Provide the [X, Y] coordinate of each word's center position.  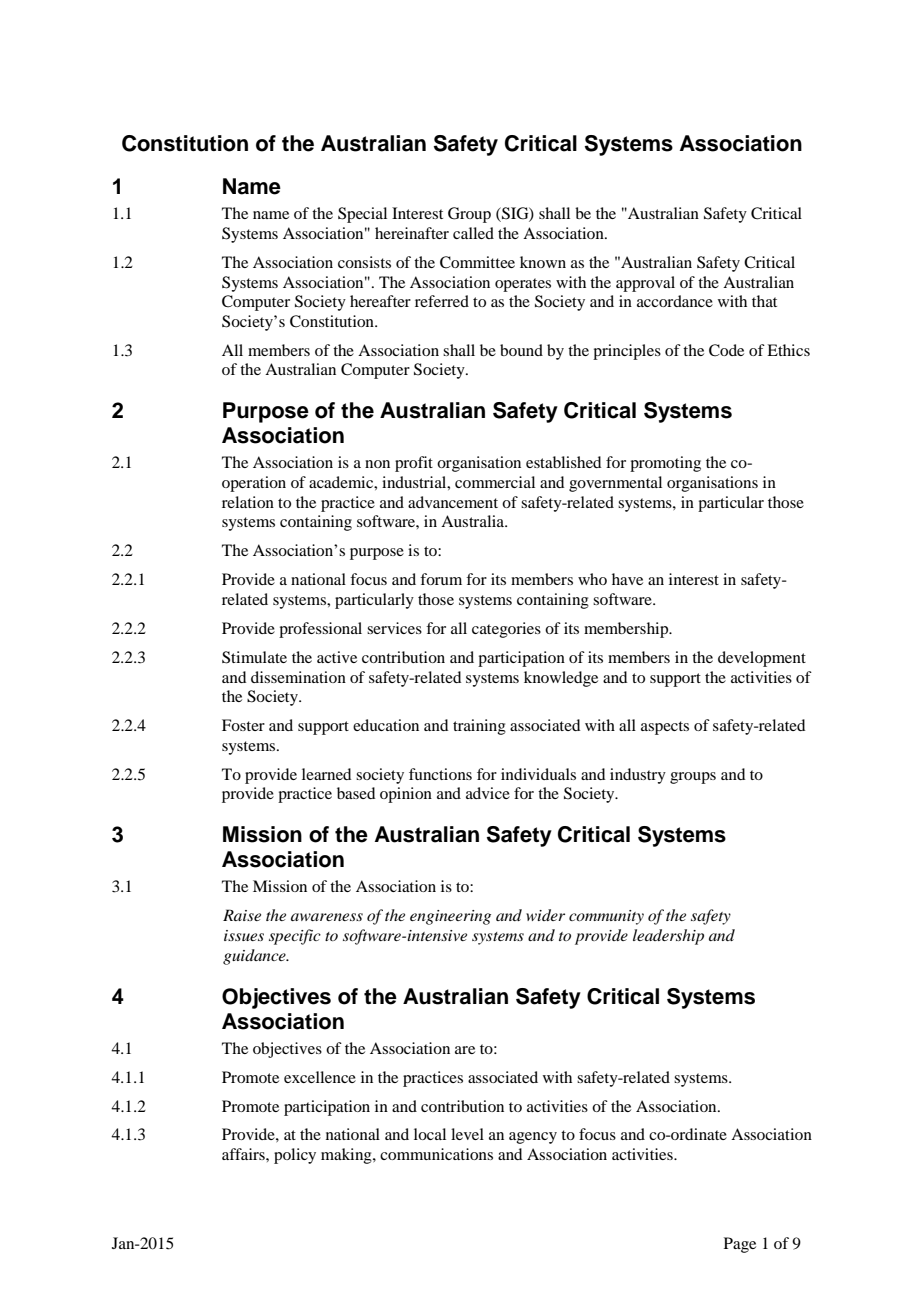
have [627, 579]
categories [506, 630]
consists [364, 262]
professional [320, 630]
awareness [327, 917]
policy [295, 1156]
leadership [668, 937]
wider [545, 915]
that [764, 301]
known [543, 262]
